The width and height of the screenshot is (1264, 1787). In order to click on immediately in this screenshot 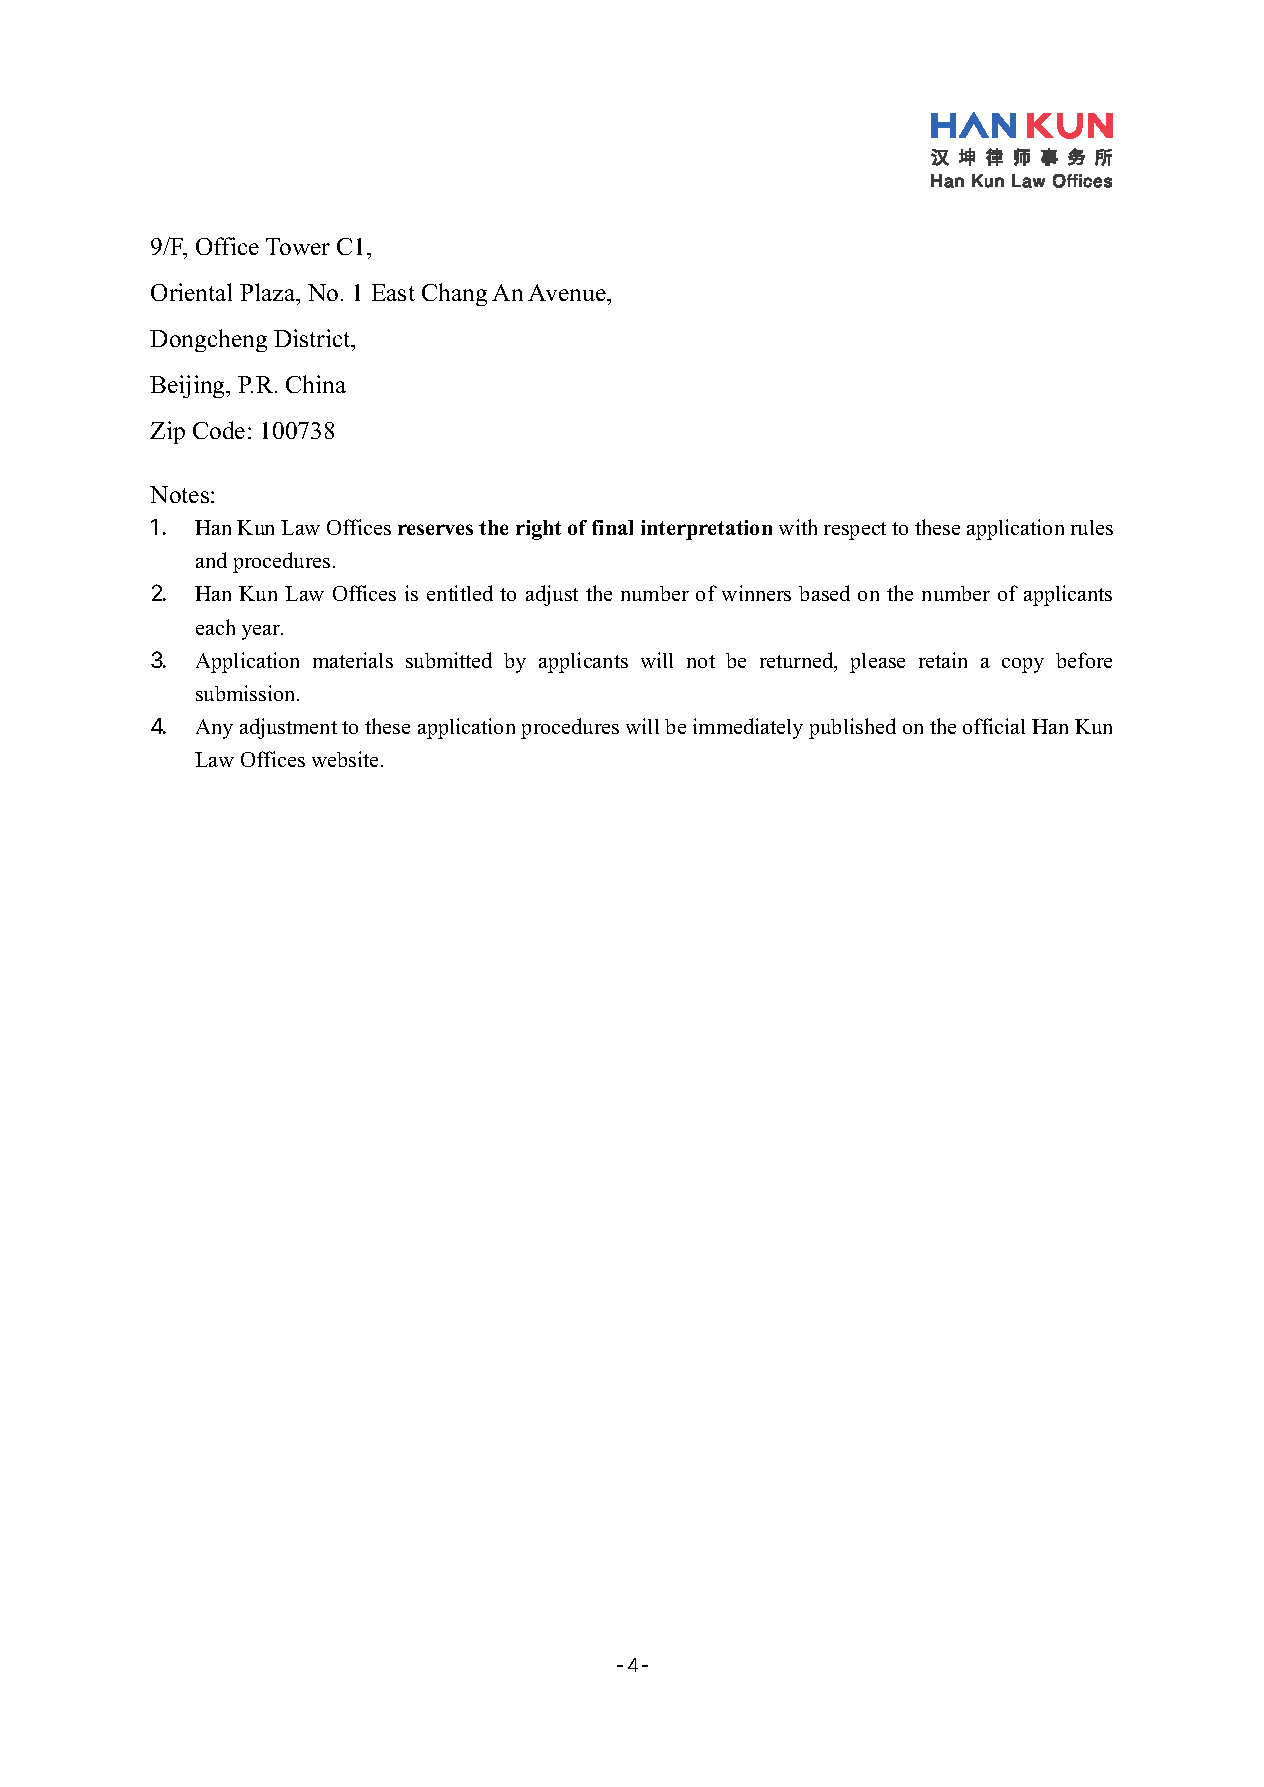, I will do `click(748, 728)`.
